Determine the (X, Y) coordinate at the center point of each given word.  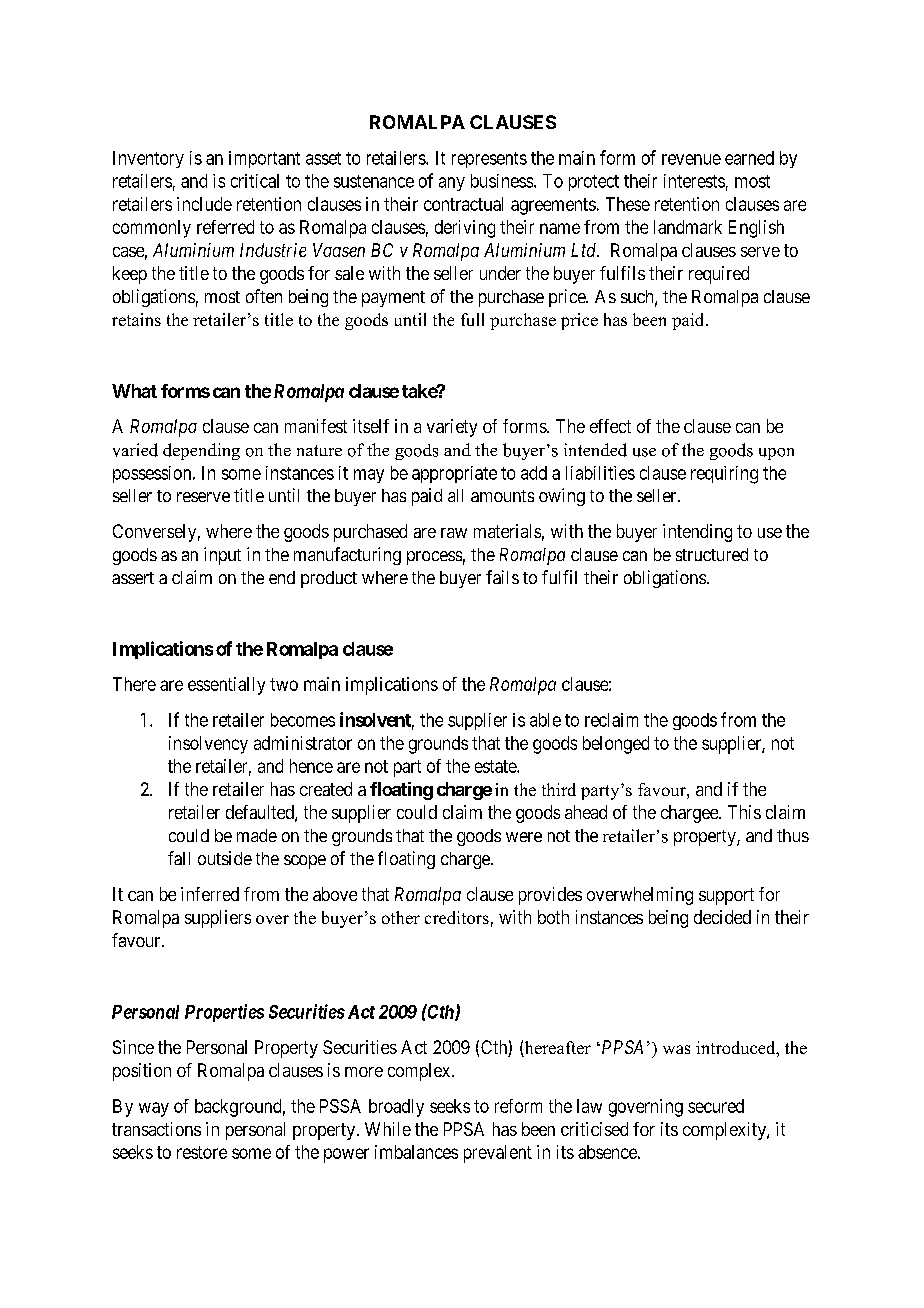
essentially (226, 686)
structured (712, 554)
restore (202, 1152)
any (452, 184)
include (204, 204)
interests (694, 181)
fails (502, 577)
